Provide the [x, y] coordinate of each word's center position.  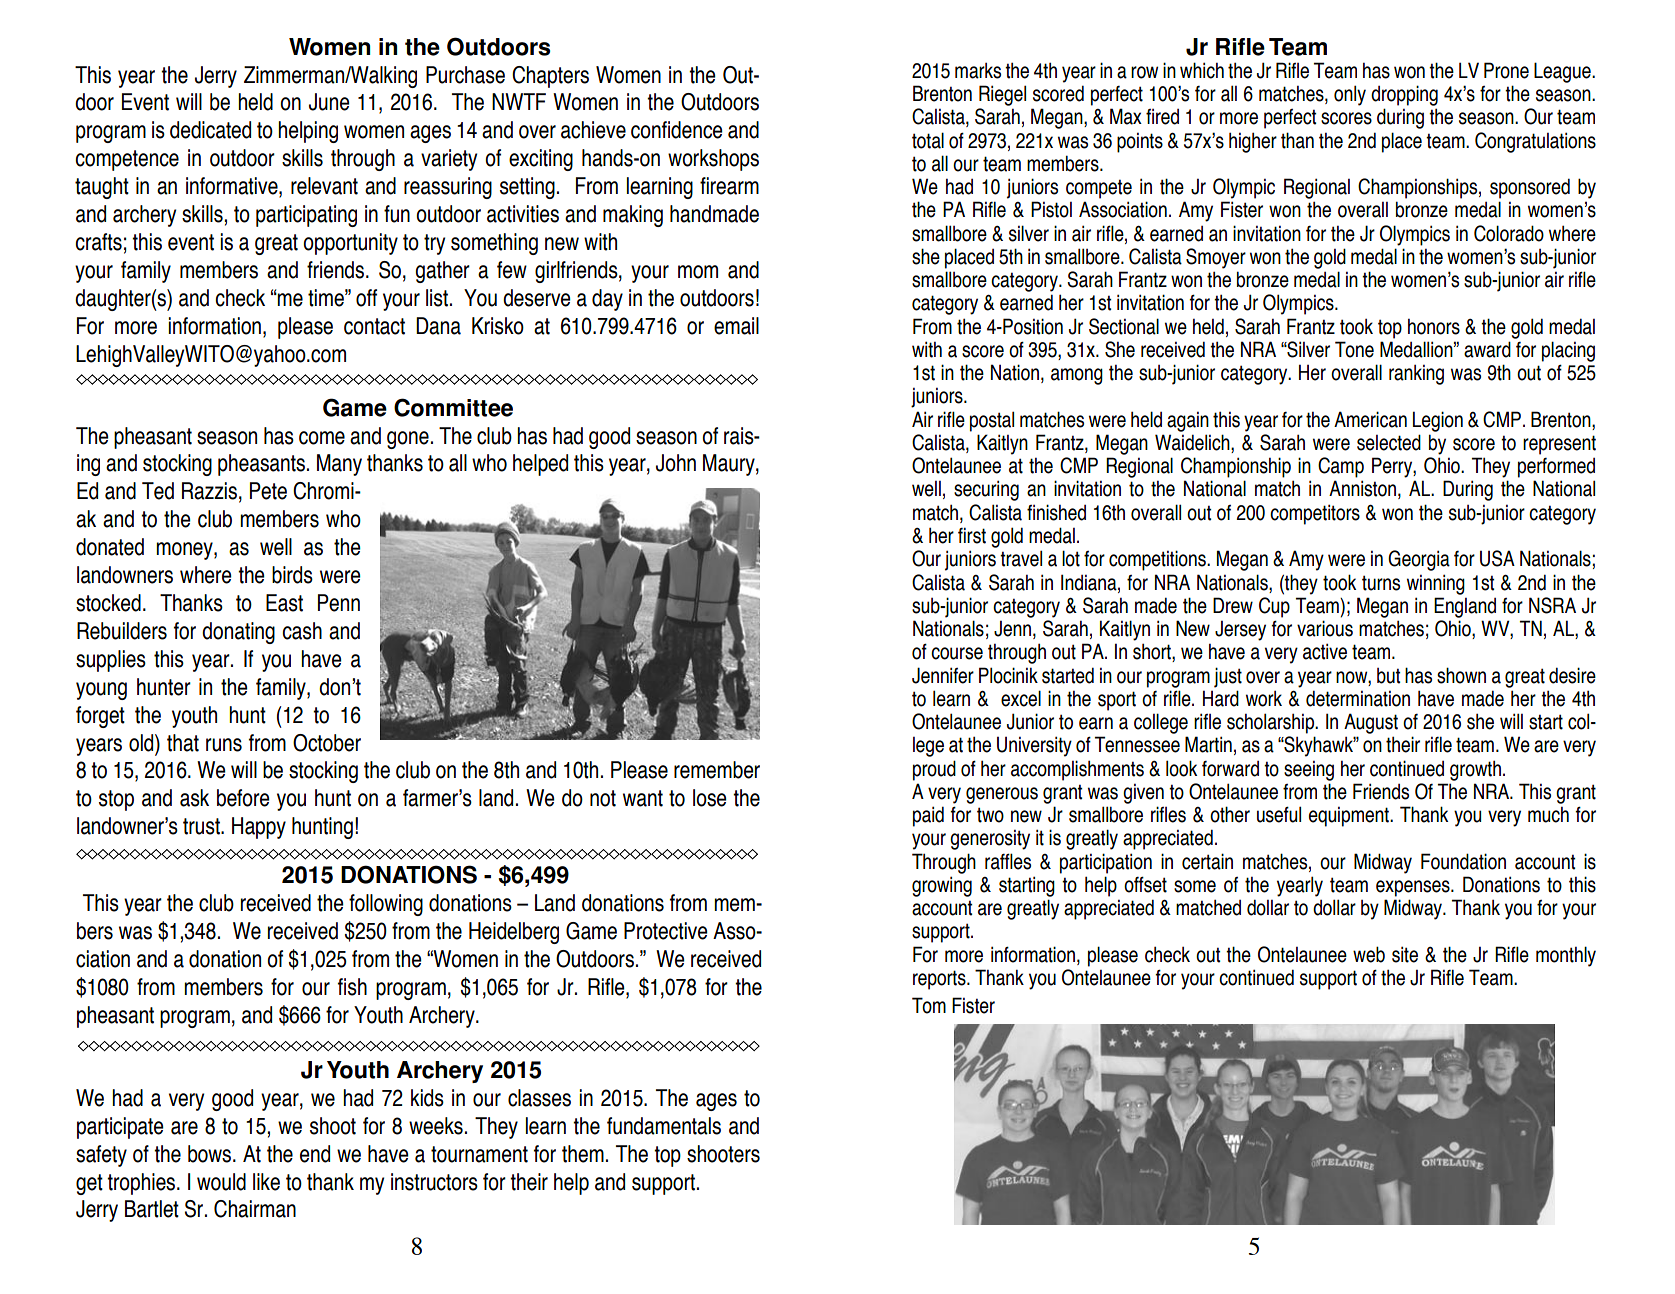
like [266, 1182]
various [1325, 628]
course [957, 653]
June [329, 102]
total [928, 140]
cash [302, 631]
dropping [1404, 95]
